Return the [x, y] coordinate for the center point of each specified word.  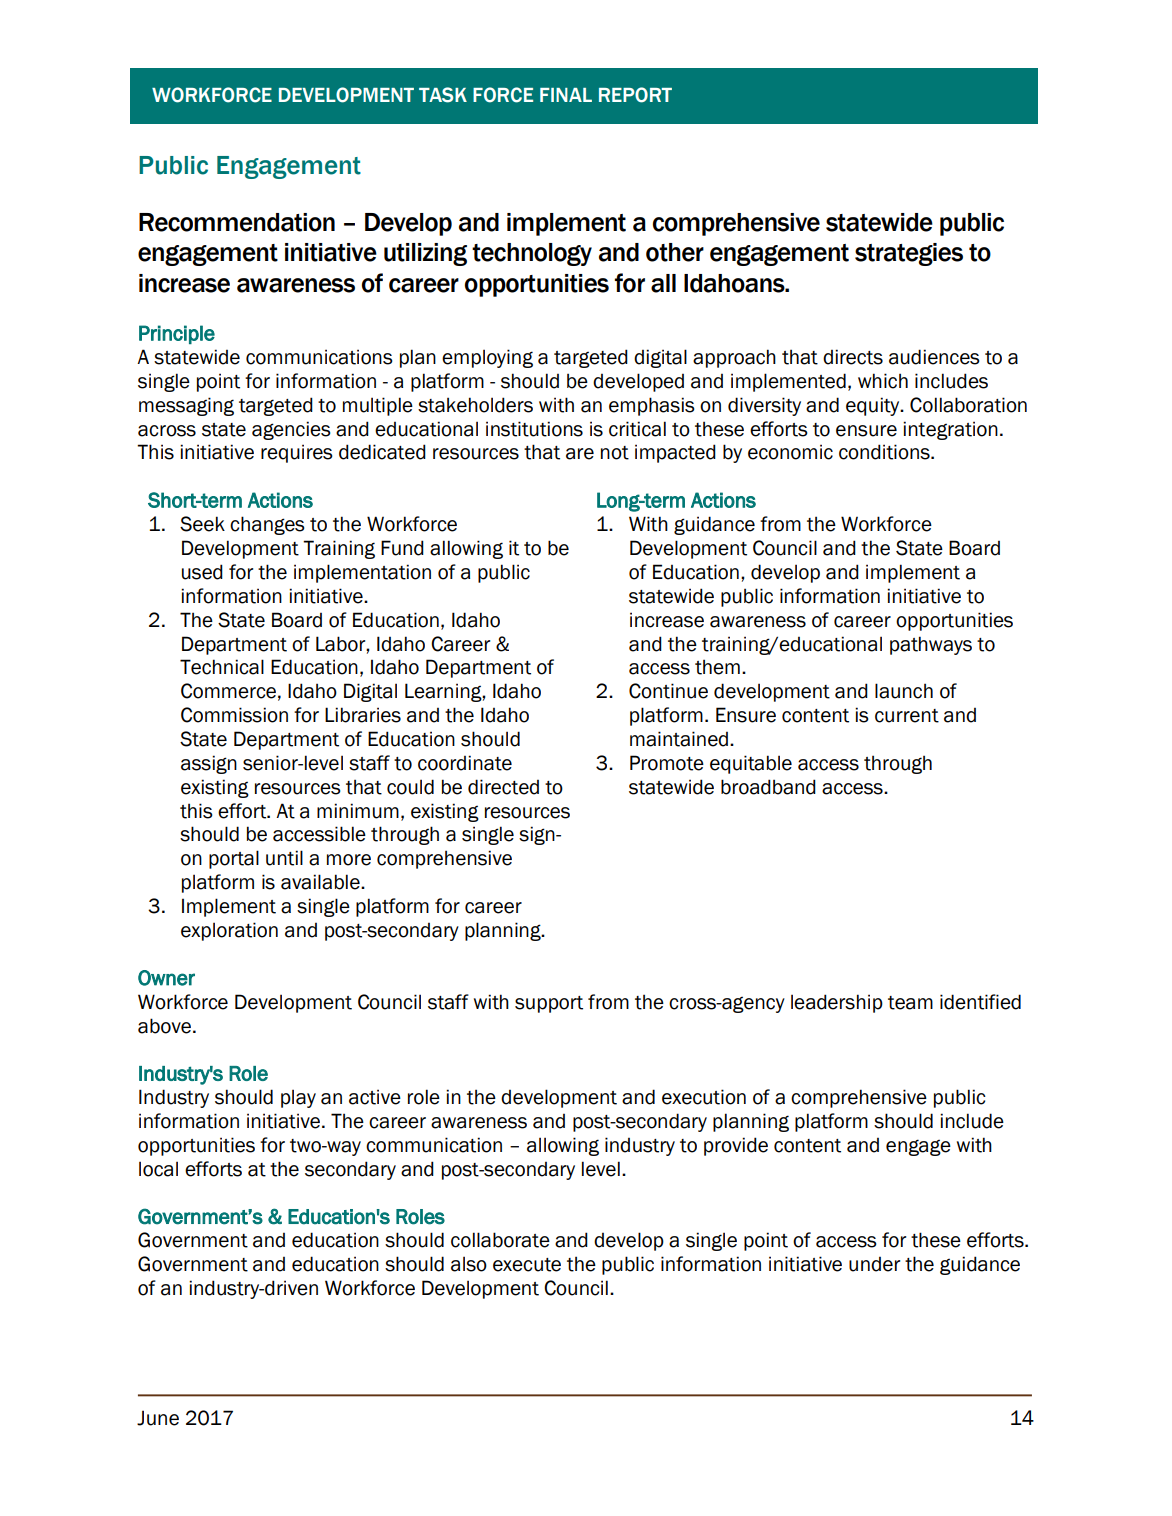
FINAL [566, 95]
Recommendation [237, 222]
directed [503, 787]
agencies [291, 430]
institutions [534, 429]
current [907, 716]
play [298, 1098]
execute [527, 1265]
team [910, 1003]
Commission [234, 715]
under [874, 1264]
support [549, 1004]
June [158, 1418]
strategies [909, 254]
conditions [885, 452]
